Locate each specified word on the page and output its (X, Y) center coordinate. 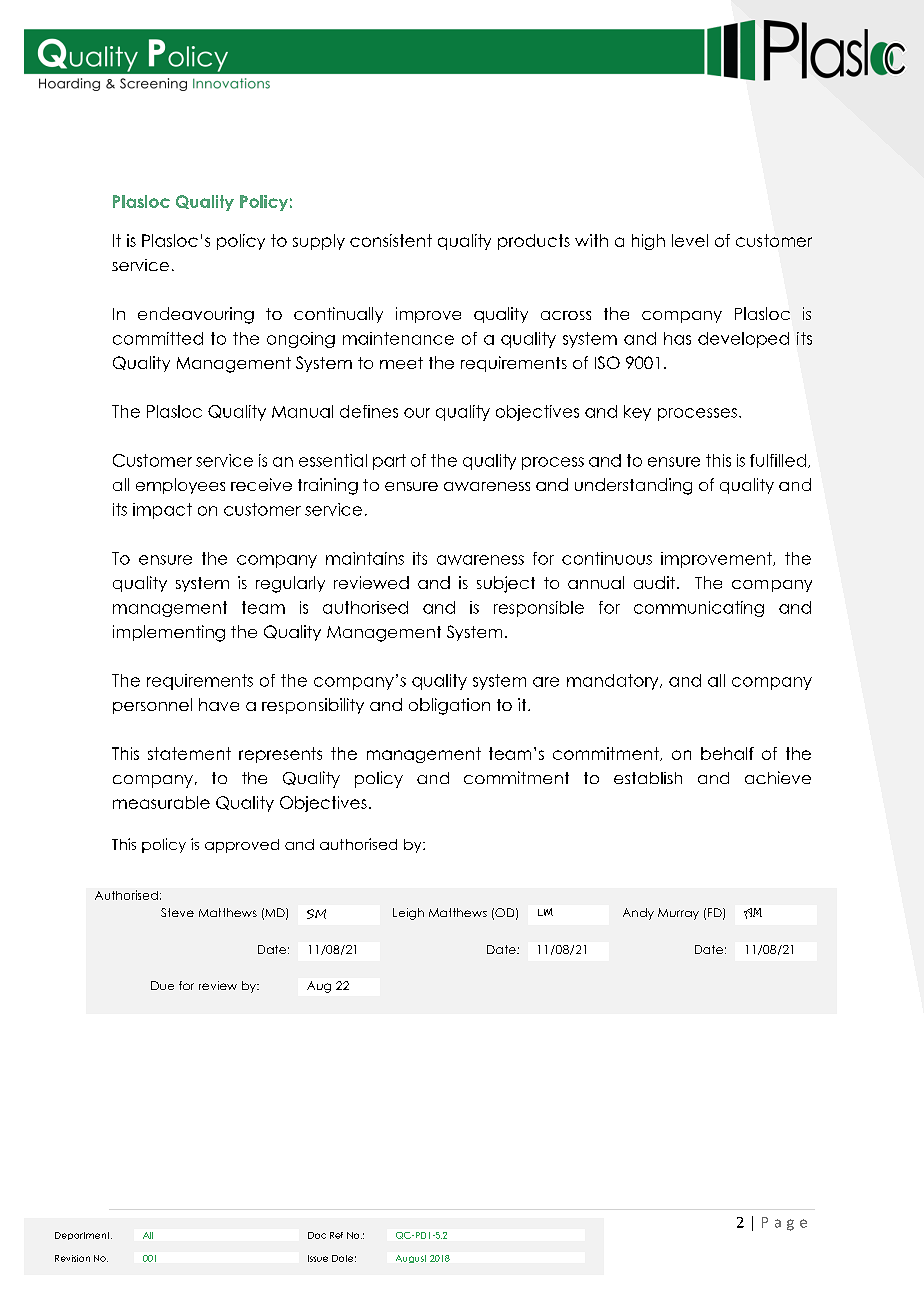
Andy (638, 914)
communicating (699, 609)
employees (180, 486)
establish (648, 778)
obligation (449, 706)
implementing (169, 633)
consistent (391, 240)
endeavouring (196, 315)
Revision (72, 1258)
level (690, 240)
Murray (678, 914)
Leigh (408, 914)
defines (369, 411)
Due (162, 985)
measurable (161, 802)
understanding (633, 486)
